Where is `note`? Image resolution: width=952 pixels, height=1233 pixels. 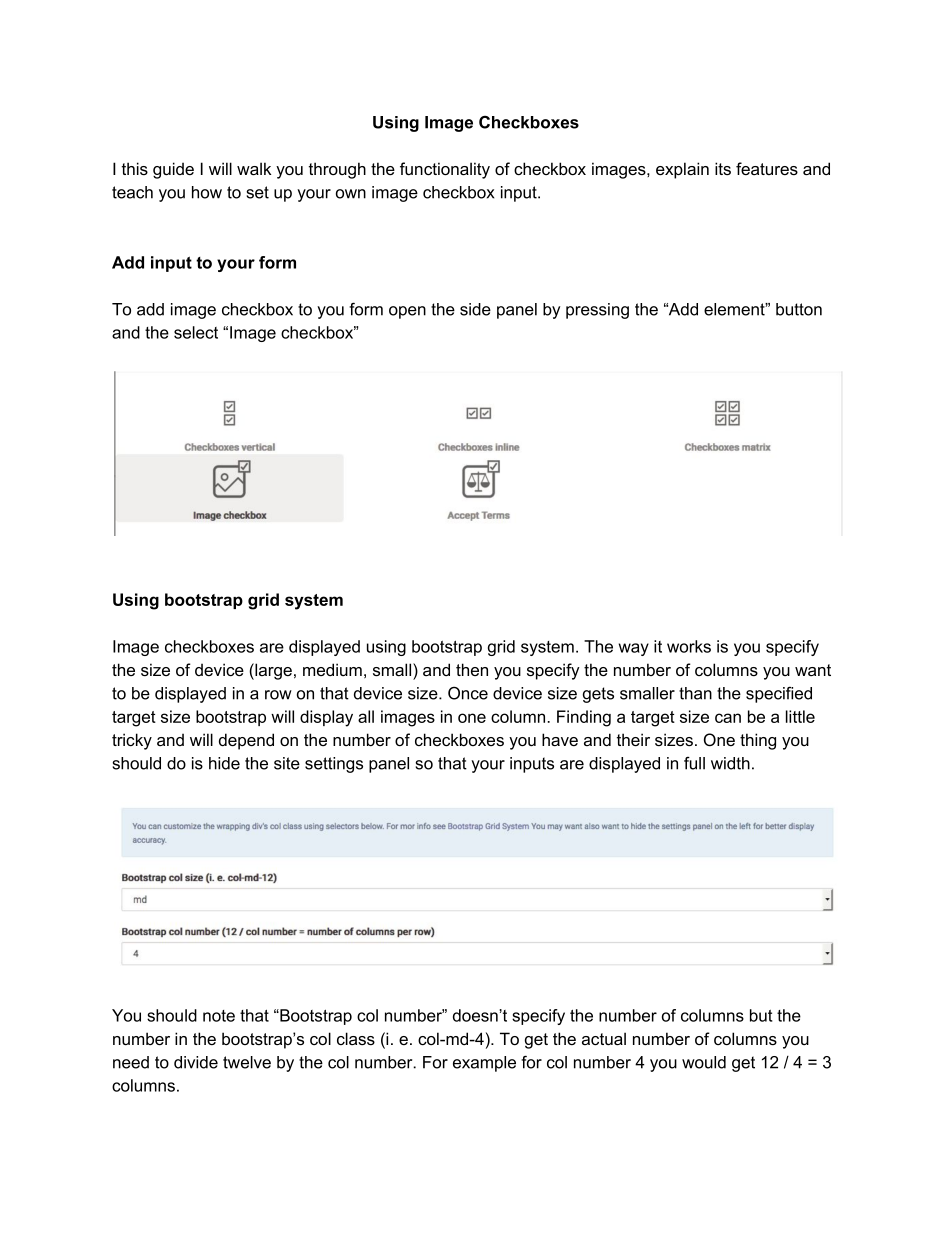
note is located at coordinates (219, 1016).
